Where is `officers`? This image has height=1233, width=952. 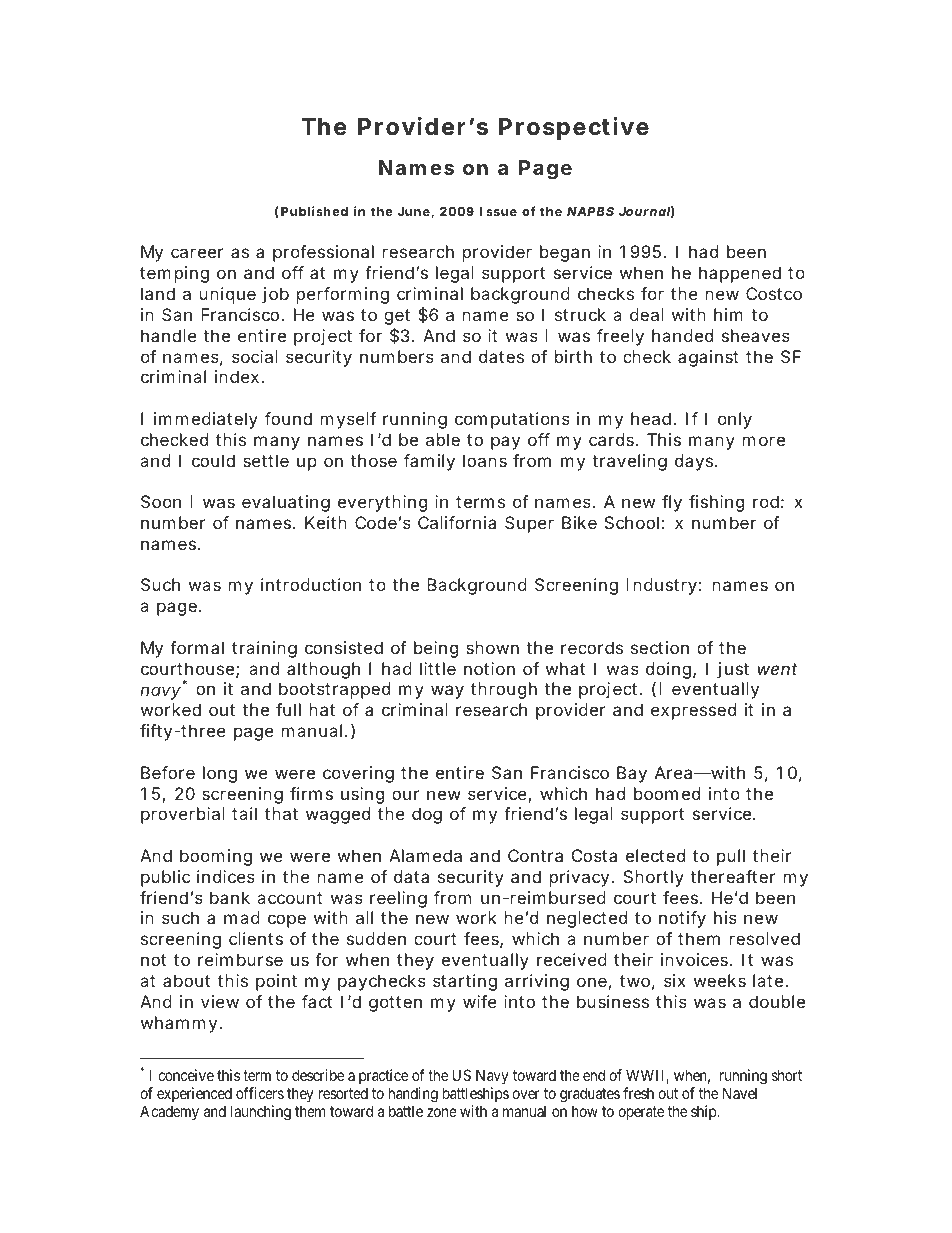 officers is located at coordinates (260, 1093).
